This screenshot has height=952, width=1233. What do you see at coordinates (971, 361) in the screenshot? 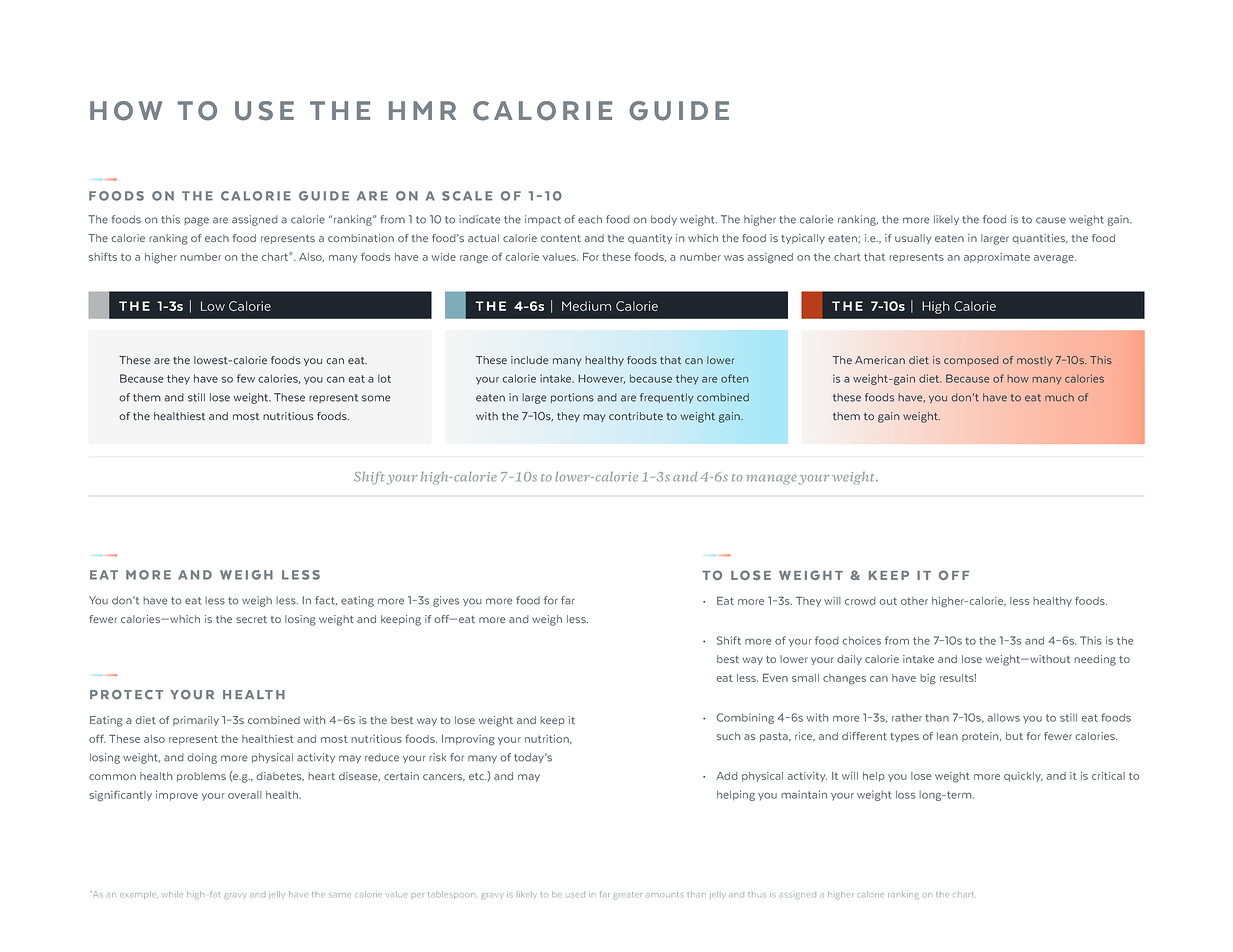
I see `composed` at bounding box center [971, 361].
